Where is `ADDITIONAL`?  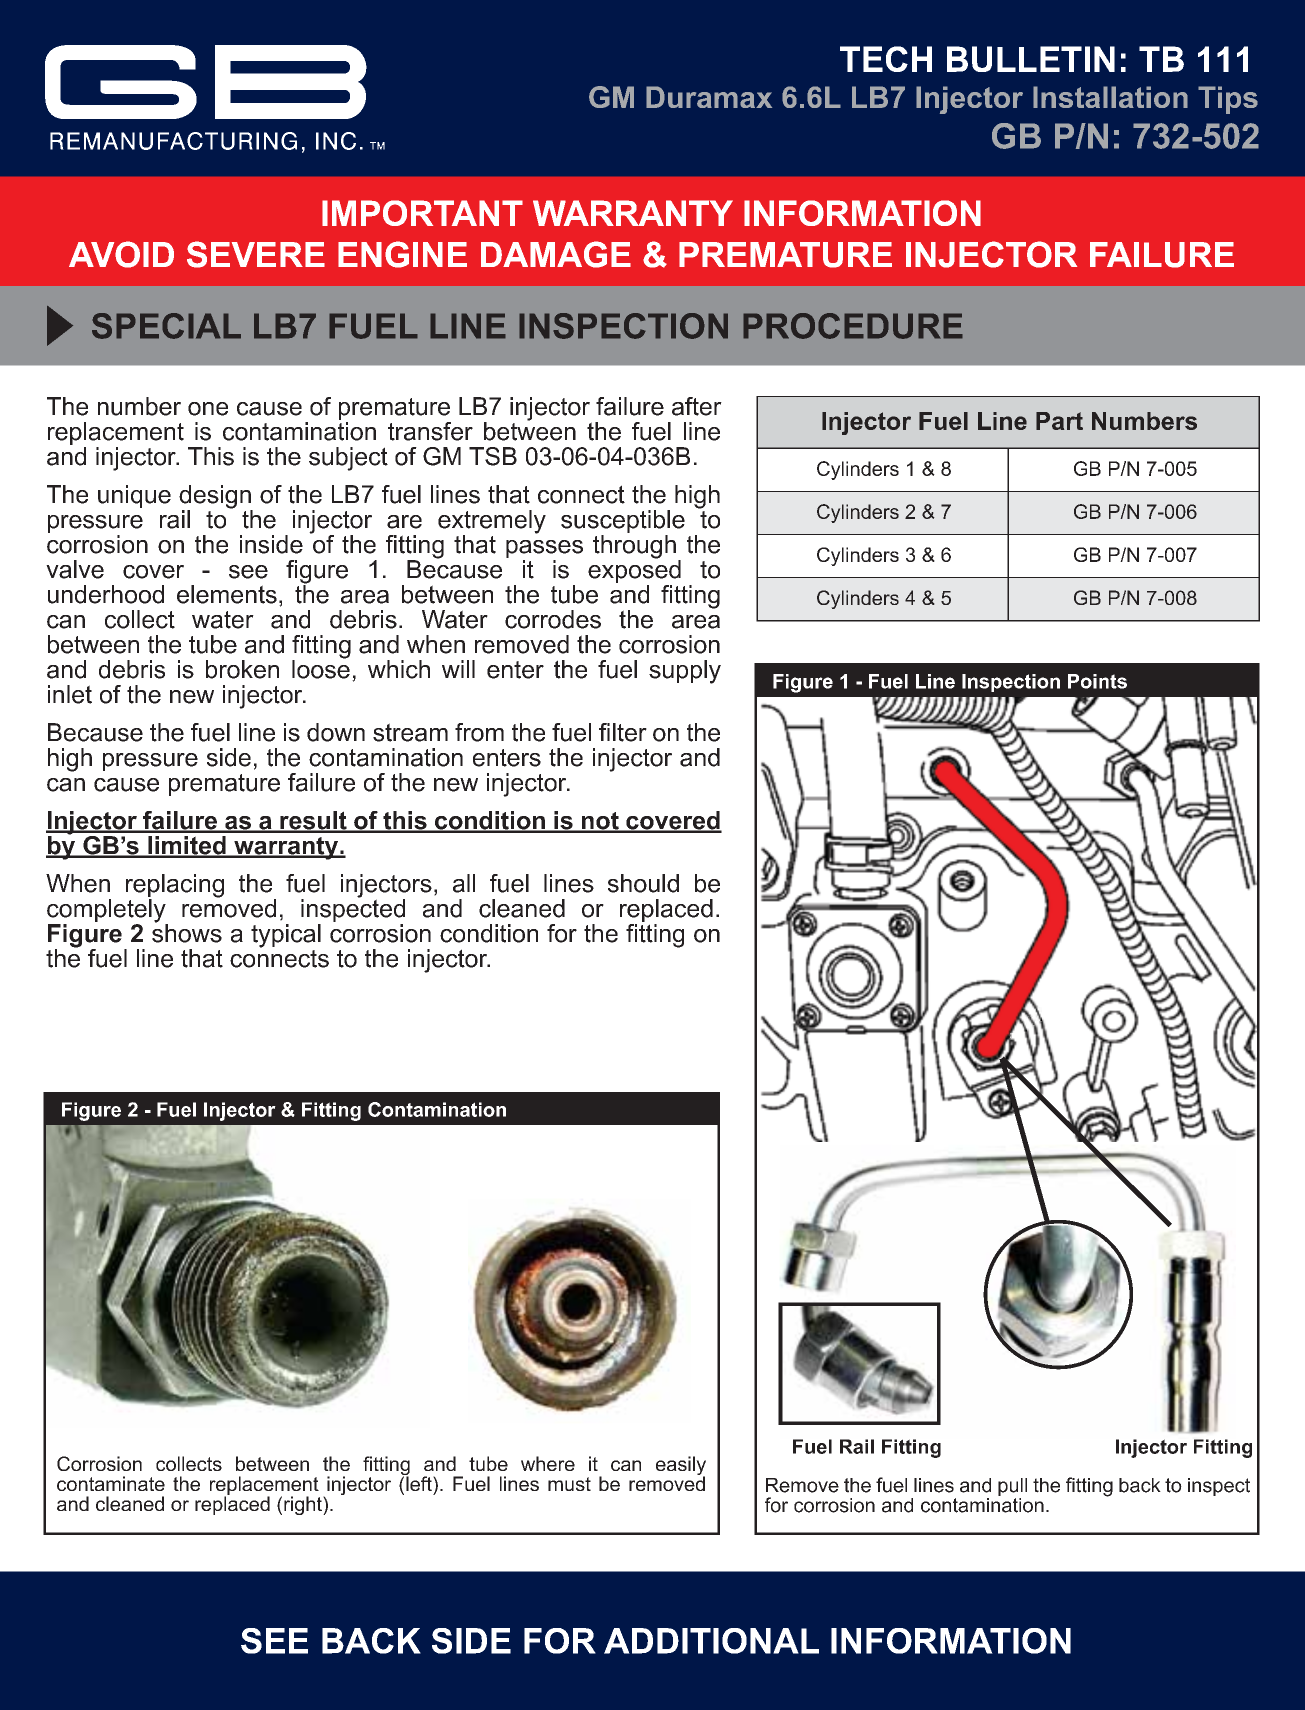
ADDITIONAL is located at coordinates (711, 1641).
